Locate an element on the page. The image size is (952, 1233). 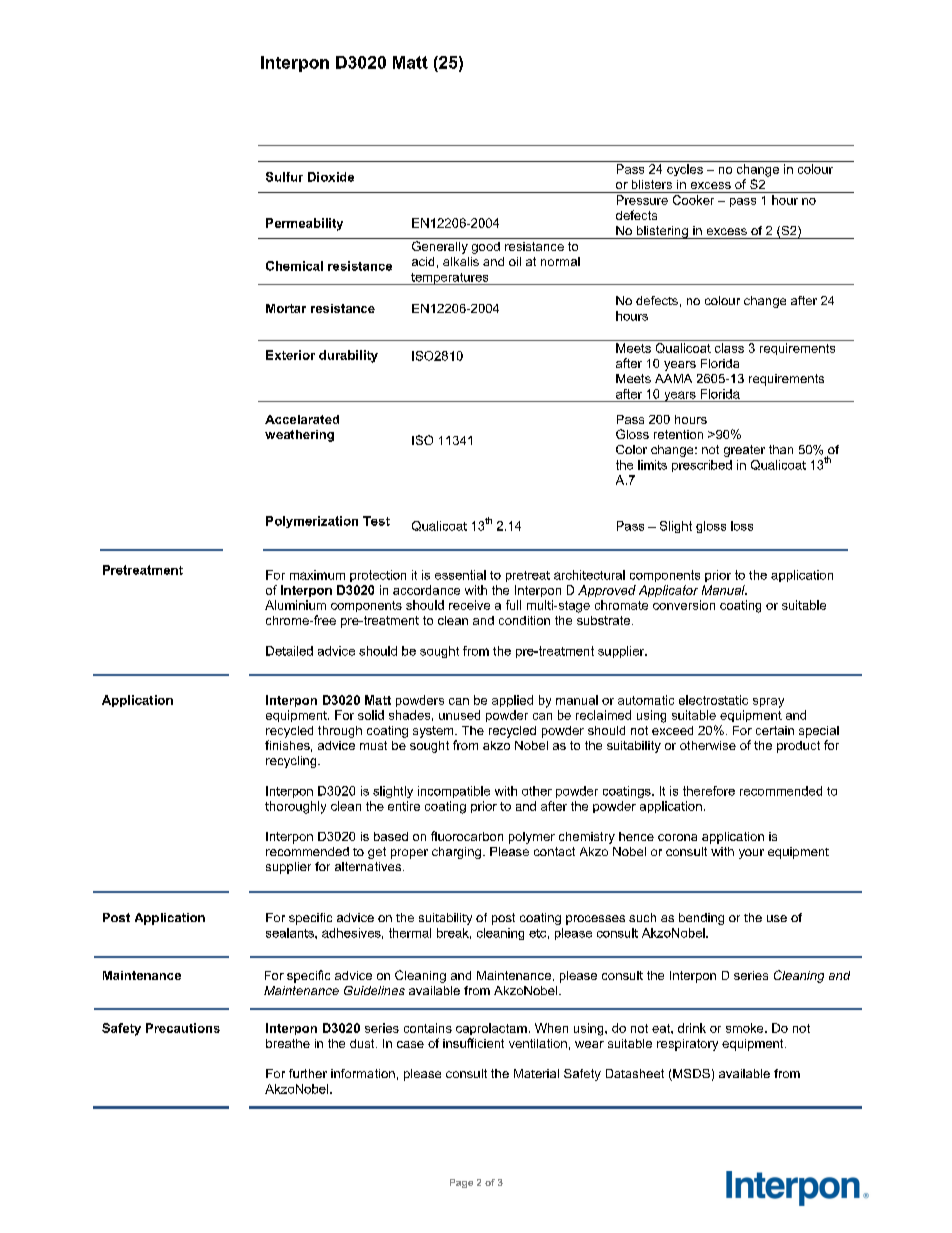
further is located at coordinates (308, 1073).
